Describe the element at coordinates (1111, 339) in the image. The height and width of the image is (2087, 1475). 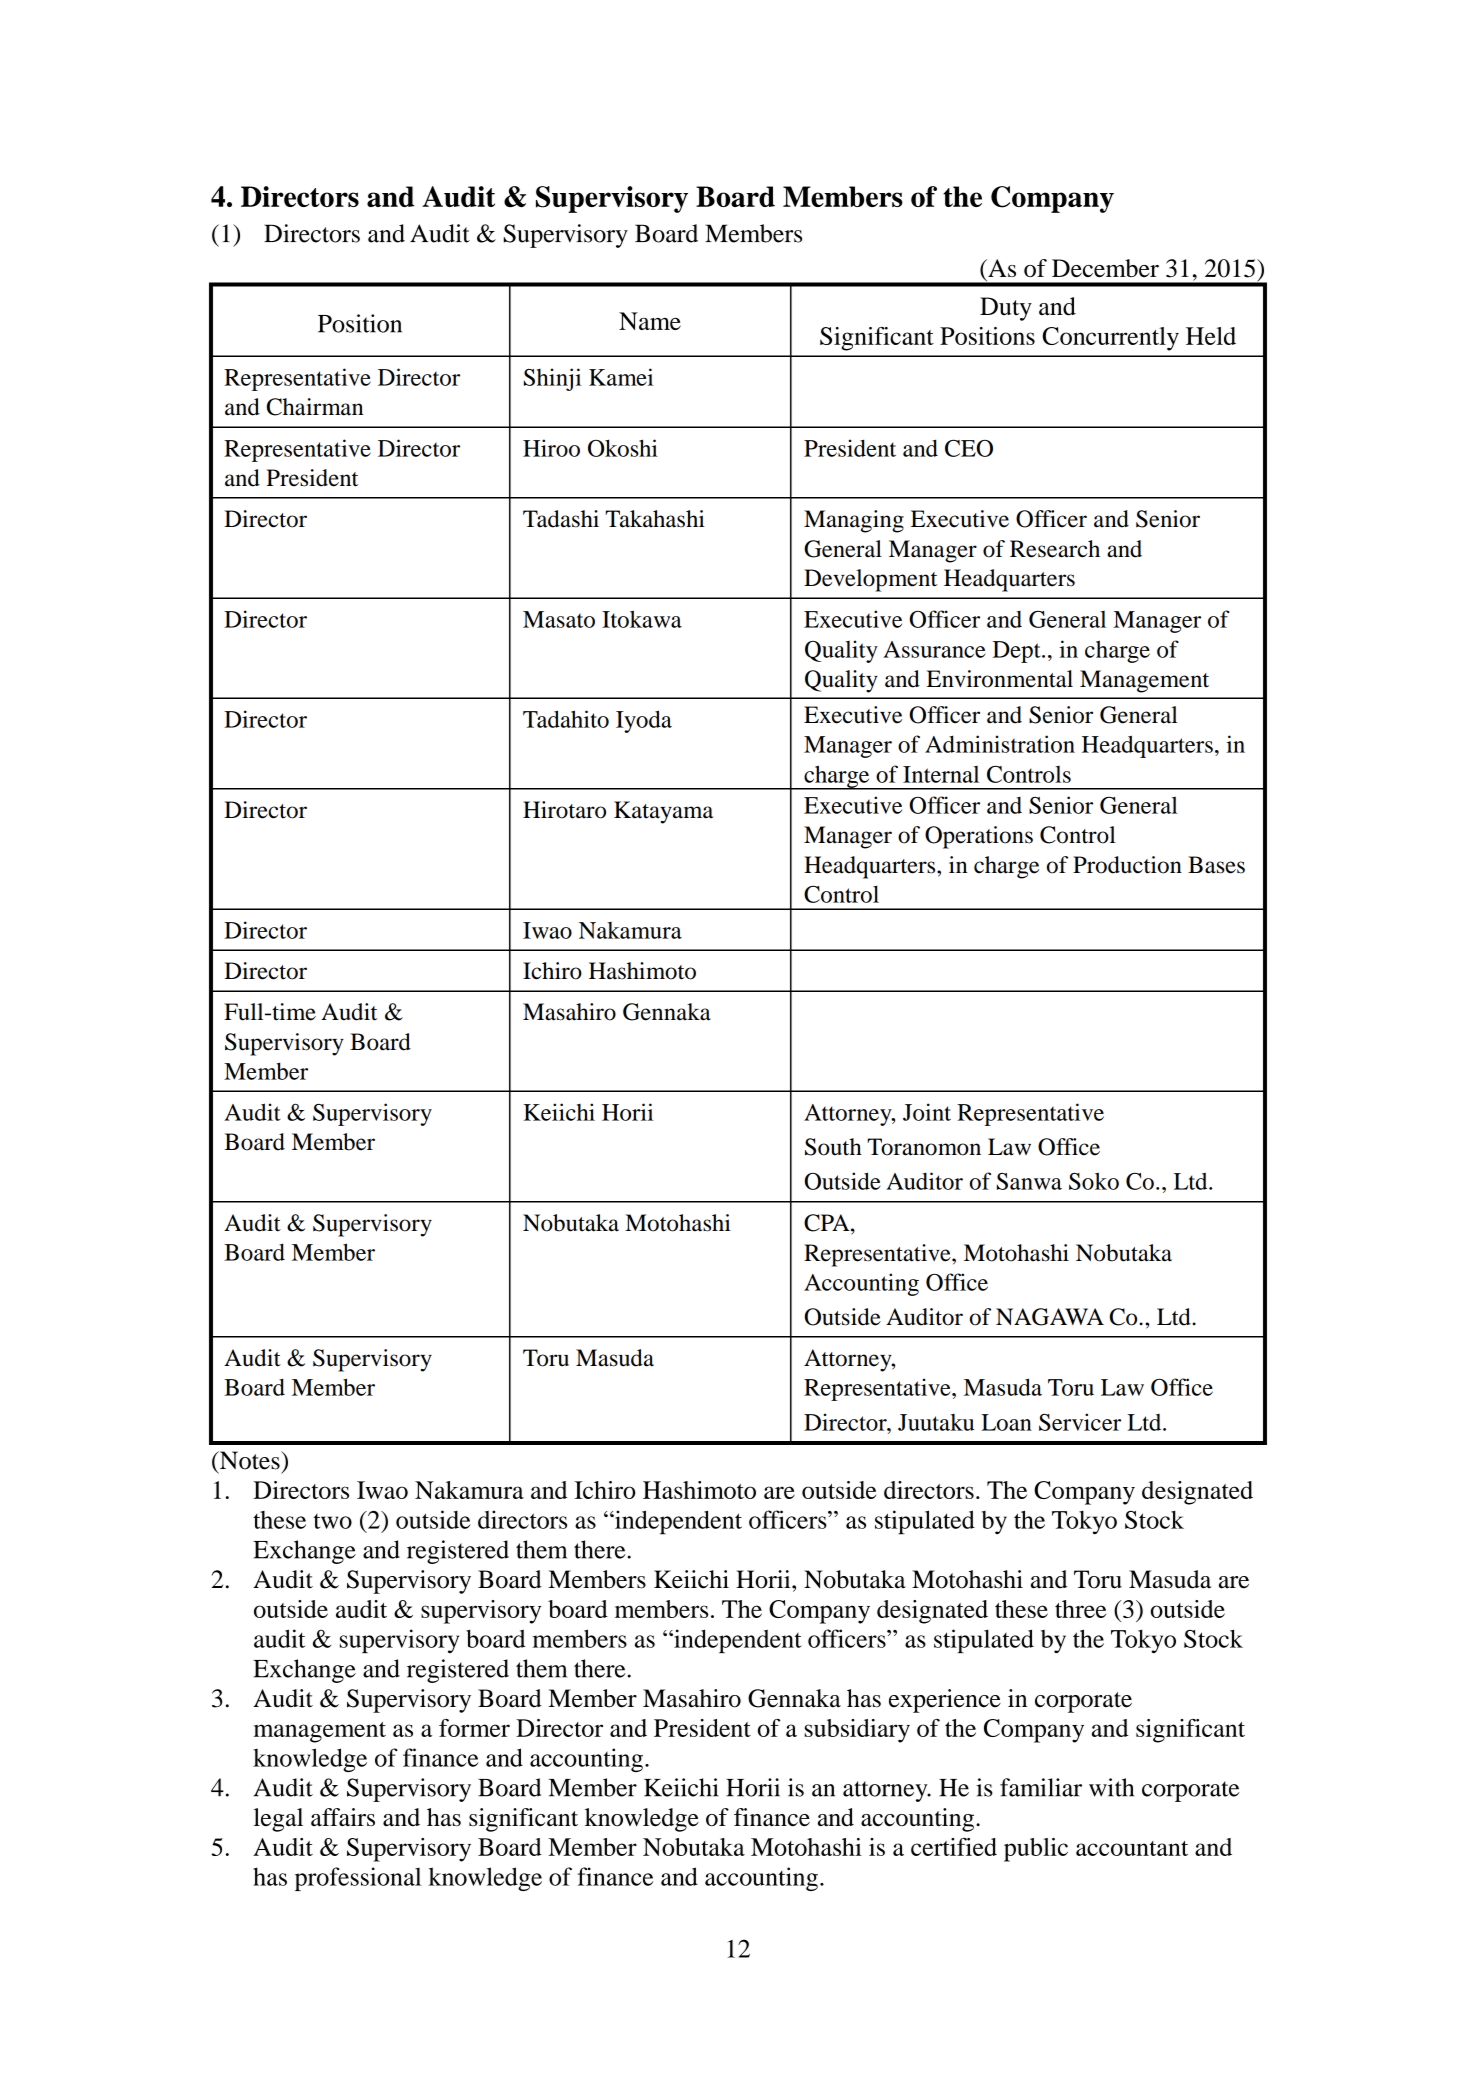
I see `Concurrently` at that location.
